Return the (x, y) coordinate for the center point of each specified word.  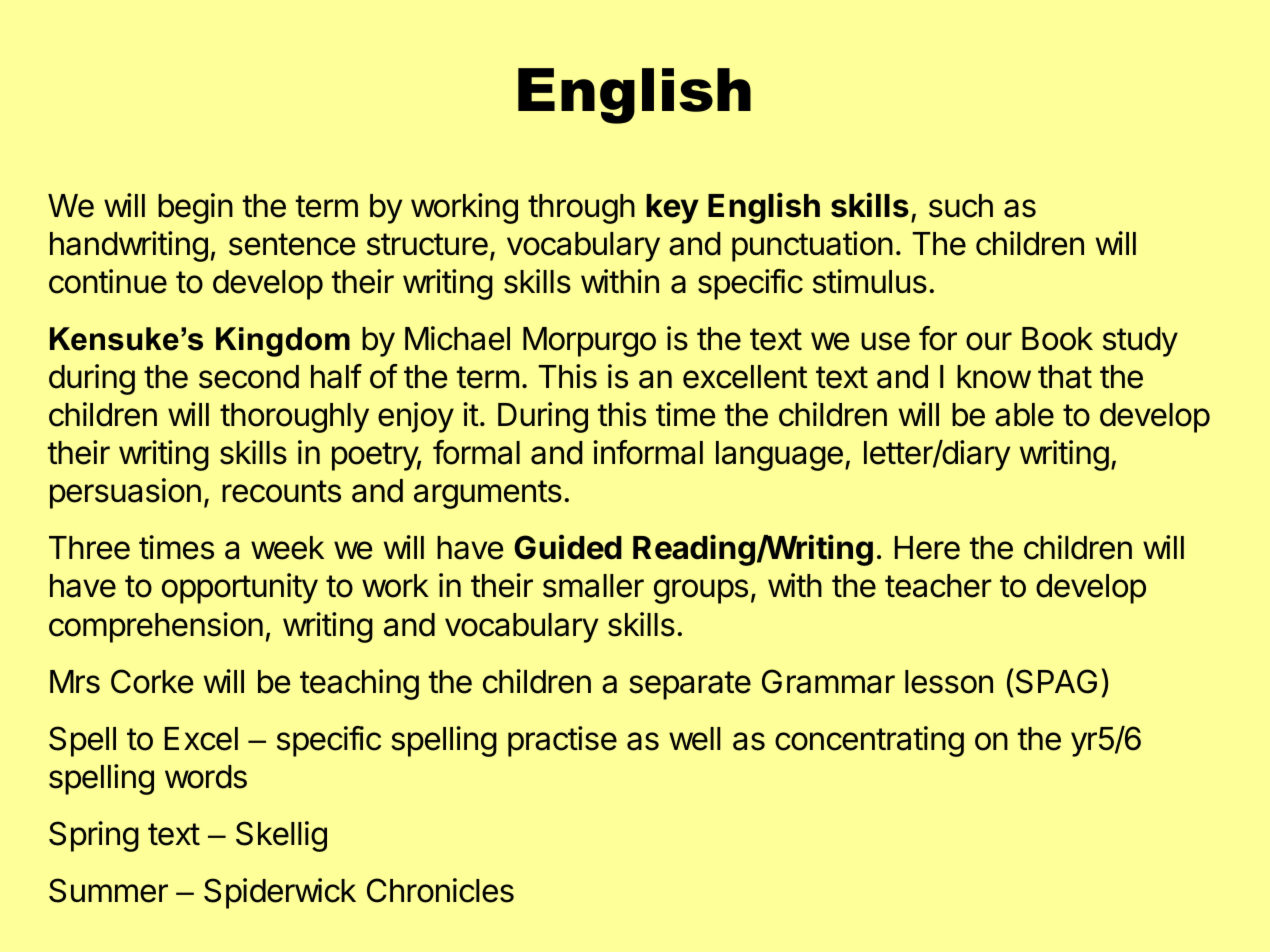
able (1024, 415)
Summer (108, 890)
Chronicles (440, 890)
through (581, 209)
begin (195, 208)
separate (690, 685)
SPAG (1055, 681)
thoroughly (294, 418)
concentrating (869, 741)
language (779, 456)
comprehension (156, 627)
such (961, 206)
